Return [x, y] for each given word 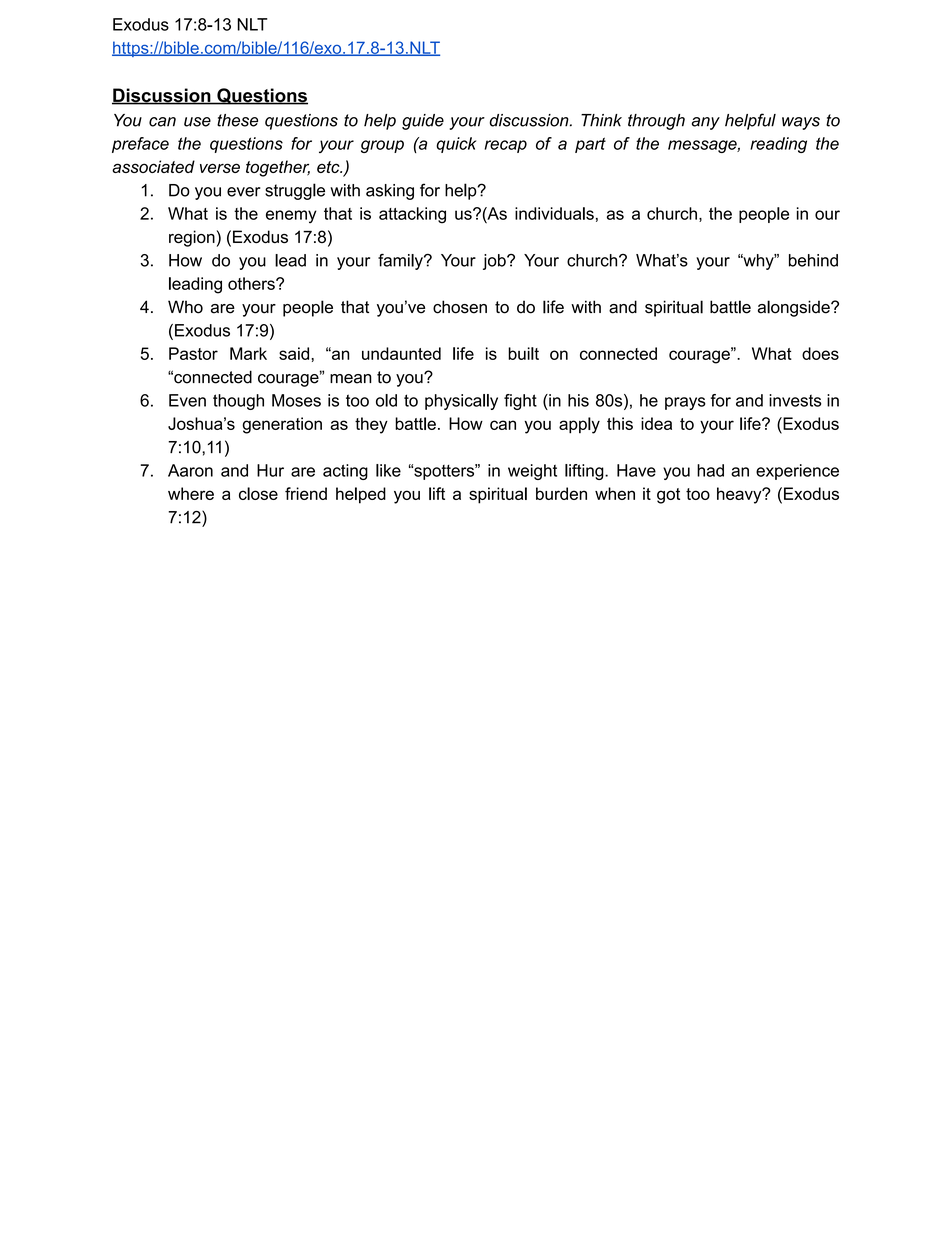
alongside [795, 308]
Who [185, 307]
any [706, 123]
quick [456, 145]
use [197, 122]
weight [532, 472]
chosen [460, 307]
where [191, 493]
